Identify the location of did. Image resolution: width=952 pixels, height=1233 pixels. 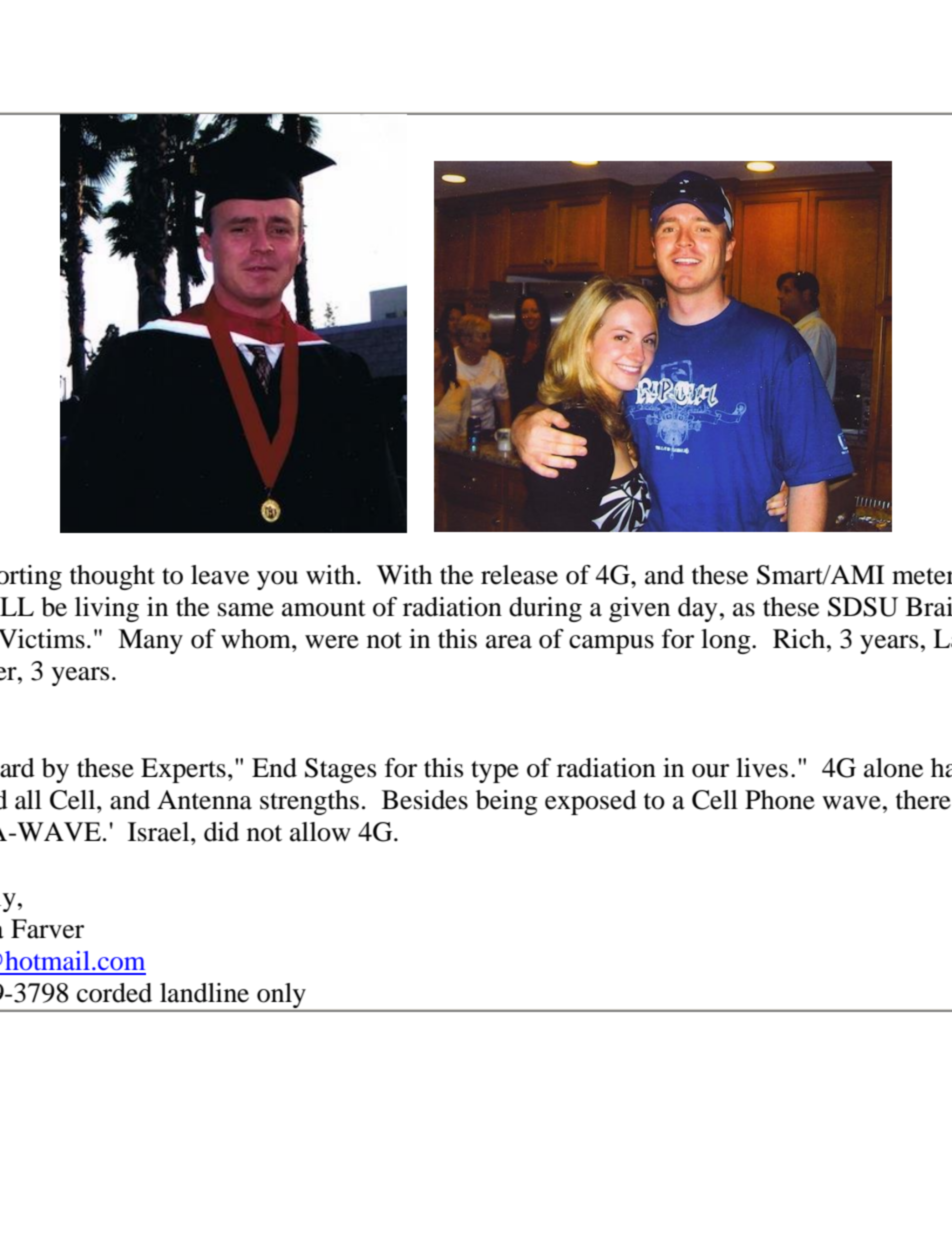
(221, 832).
